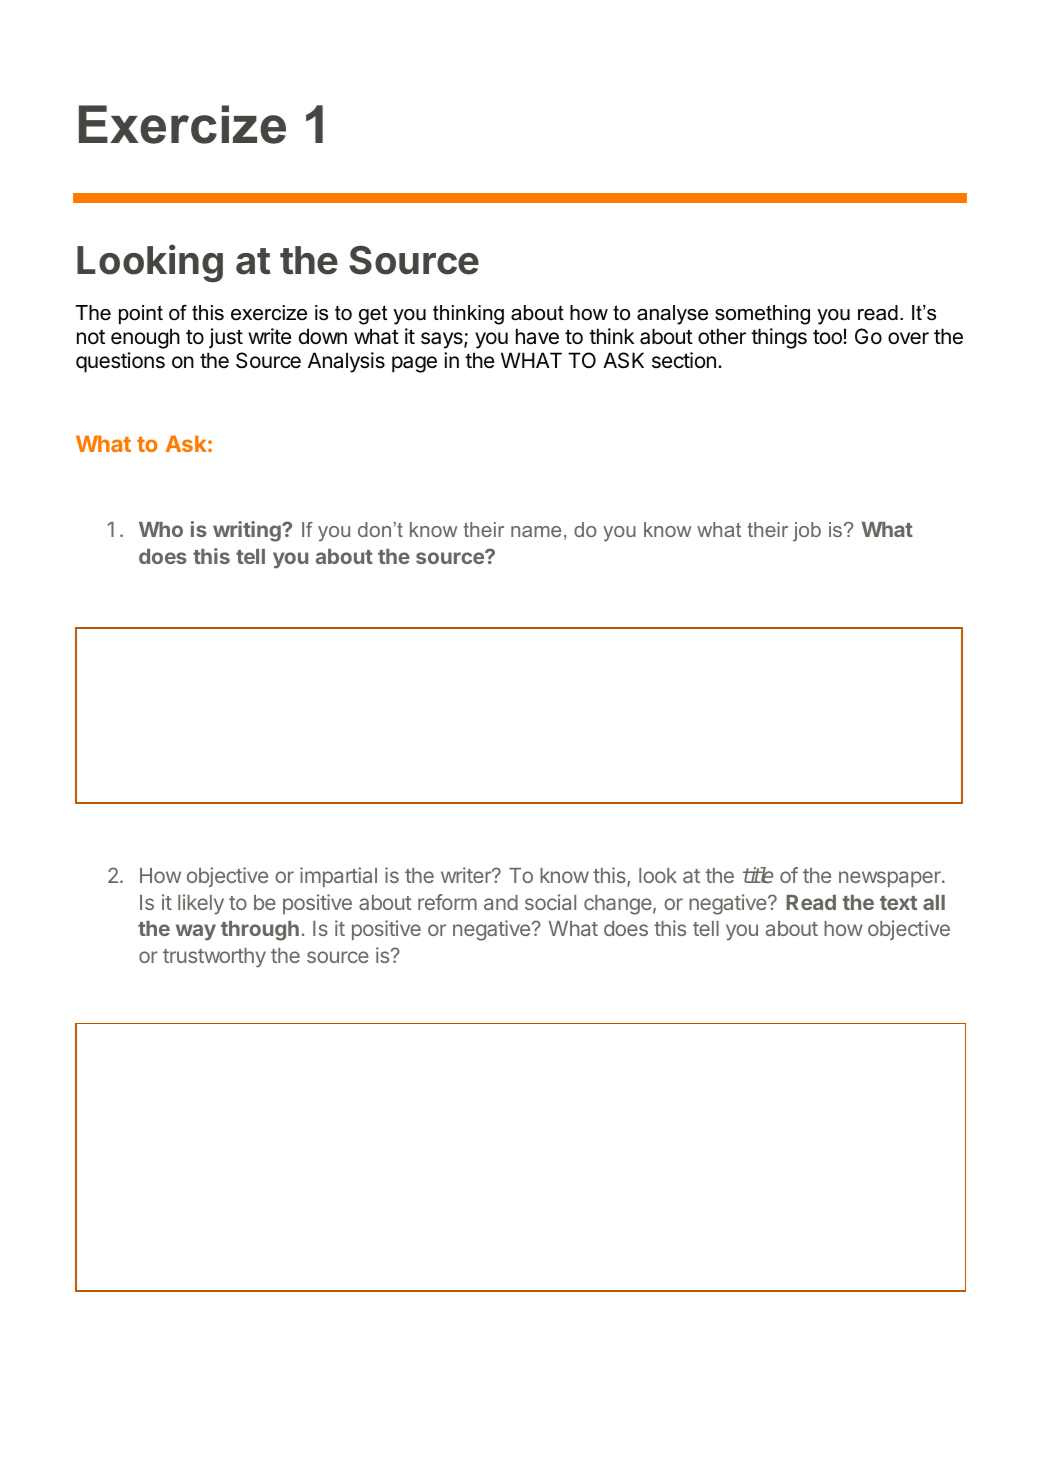 Image resolution: width=1040 pixels, height=1471 pixels. What do you see at coordinates (196, 932) in the screenshot?
I see `way` at bounding box center [196, 932].
